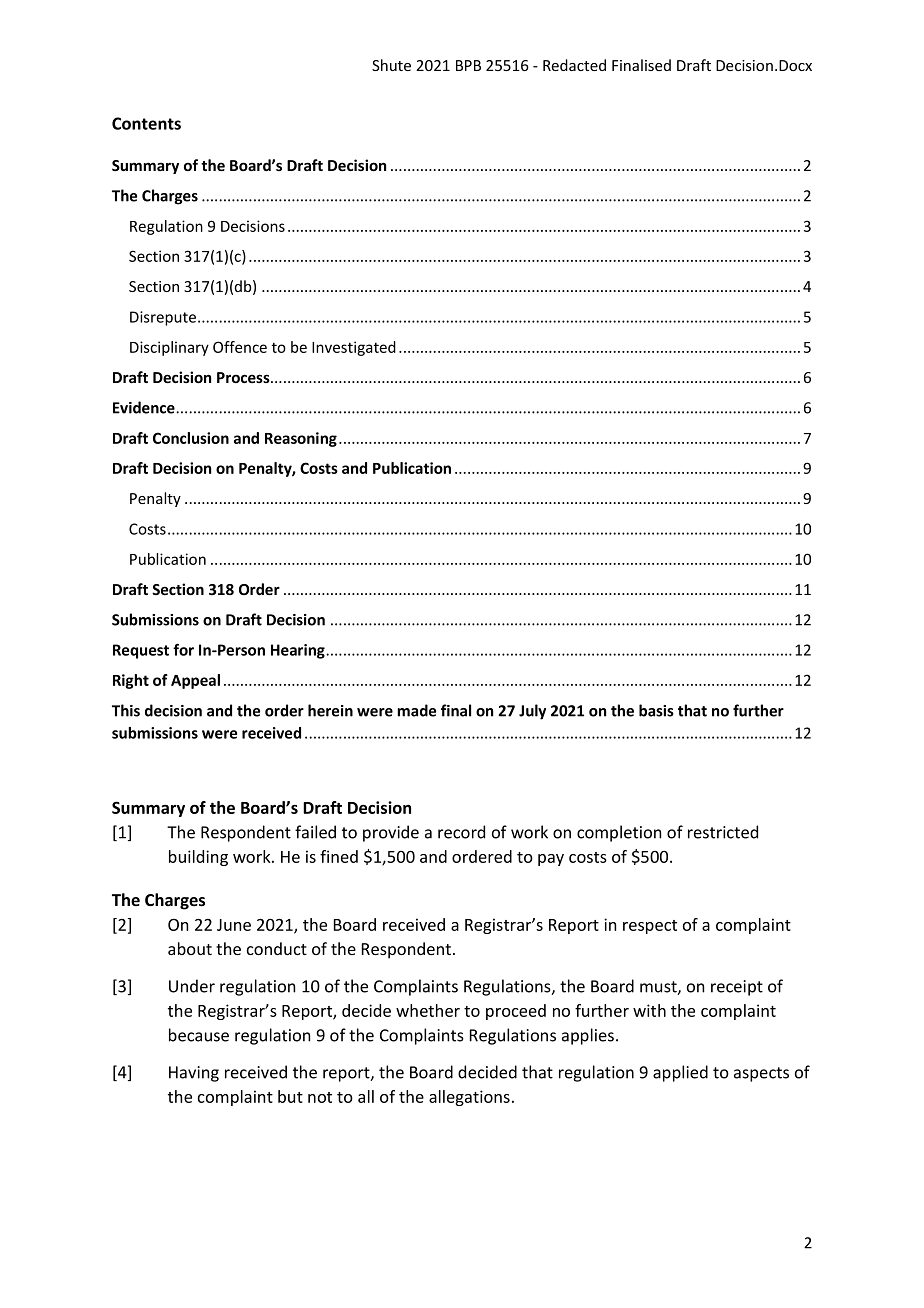 Image resolution: width=924 pixels, height=1308 pixels. What do you see at coordinates (194, 1074) in the screenshot?
I see `Having` at bounding box center [194, 1074].
